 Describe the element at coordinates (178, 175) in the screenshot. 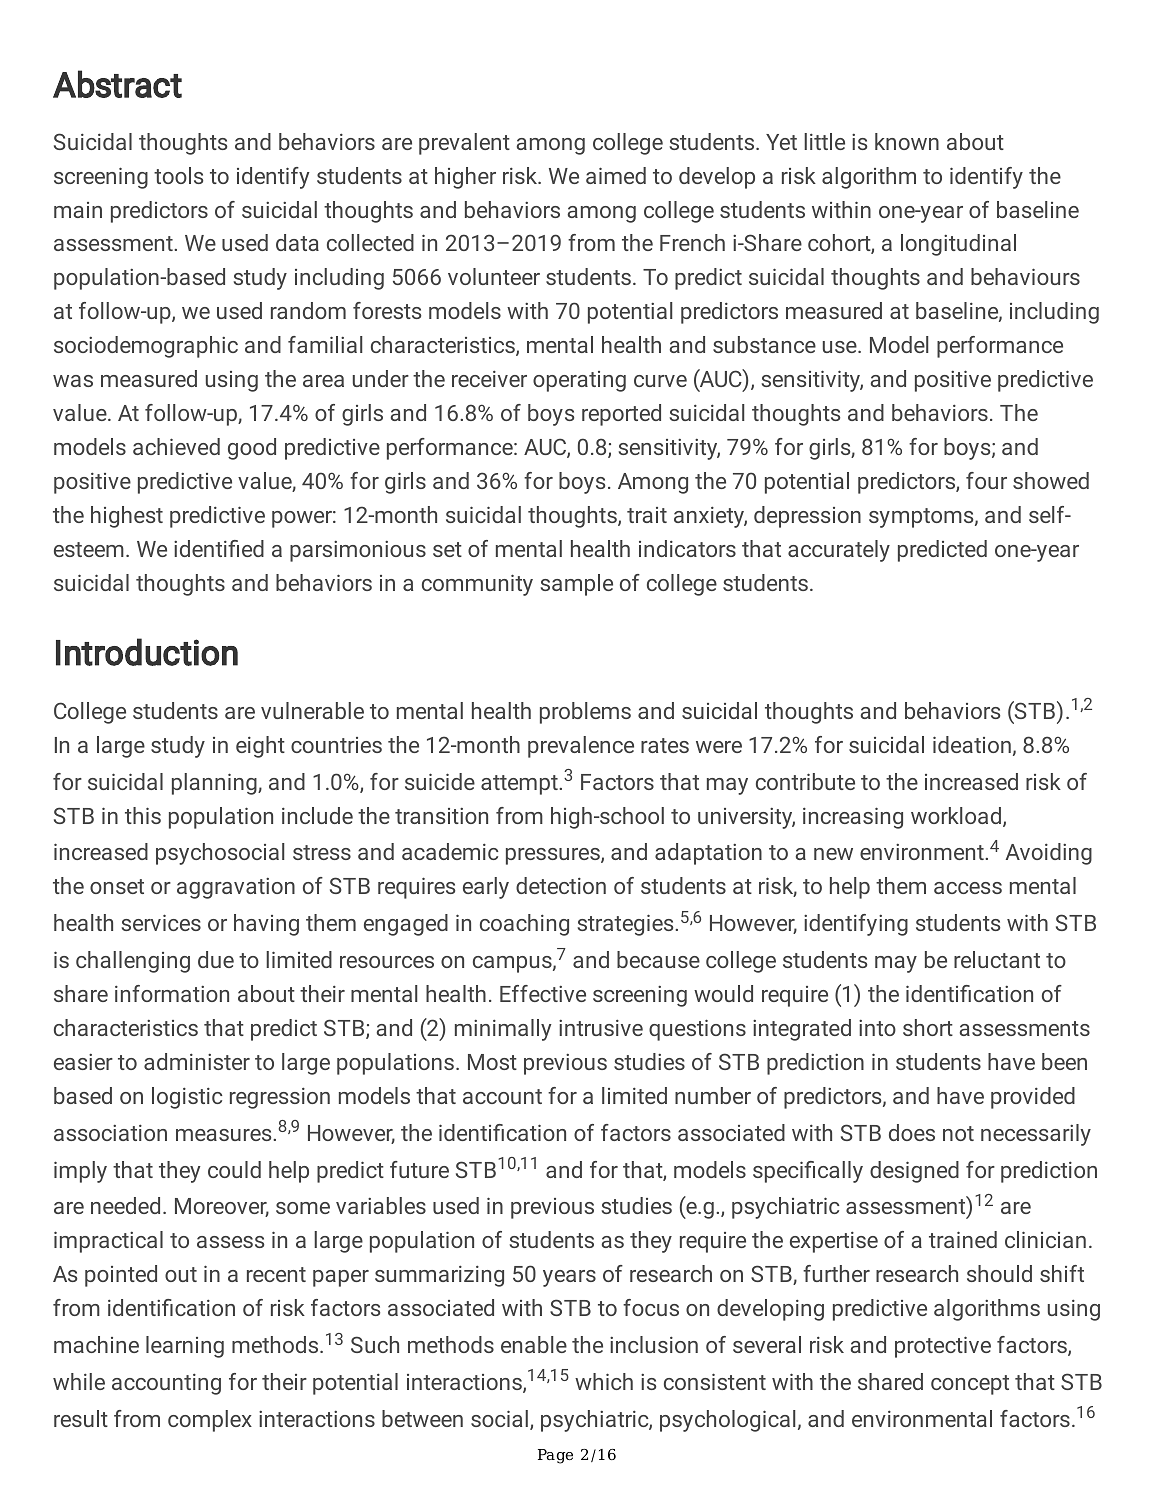

I see `tools` at that location.
